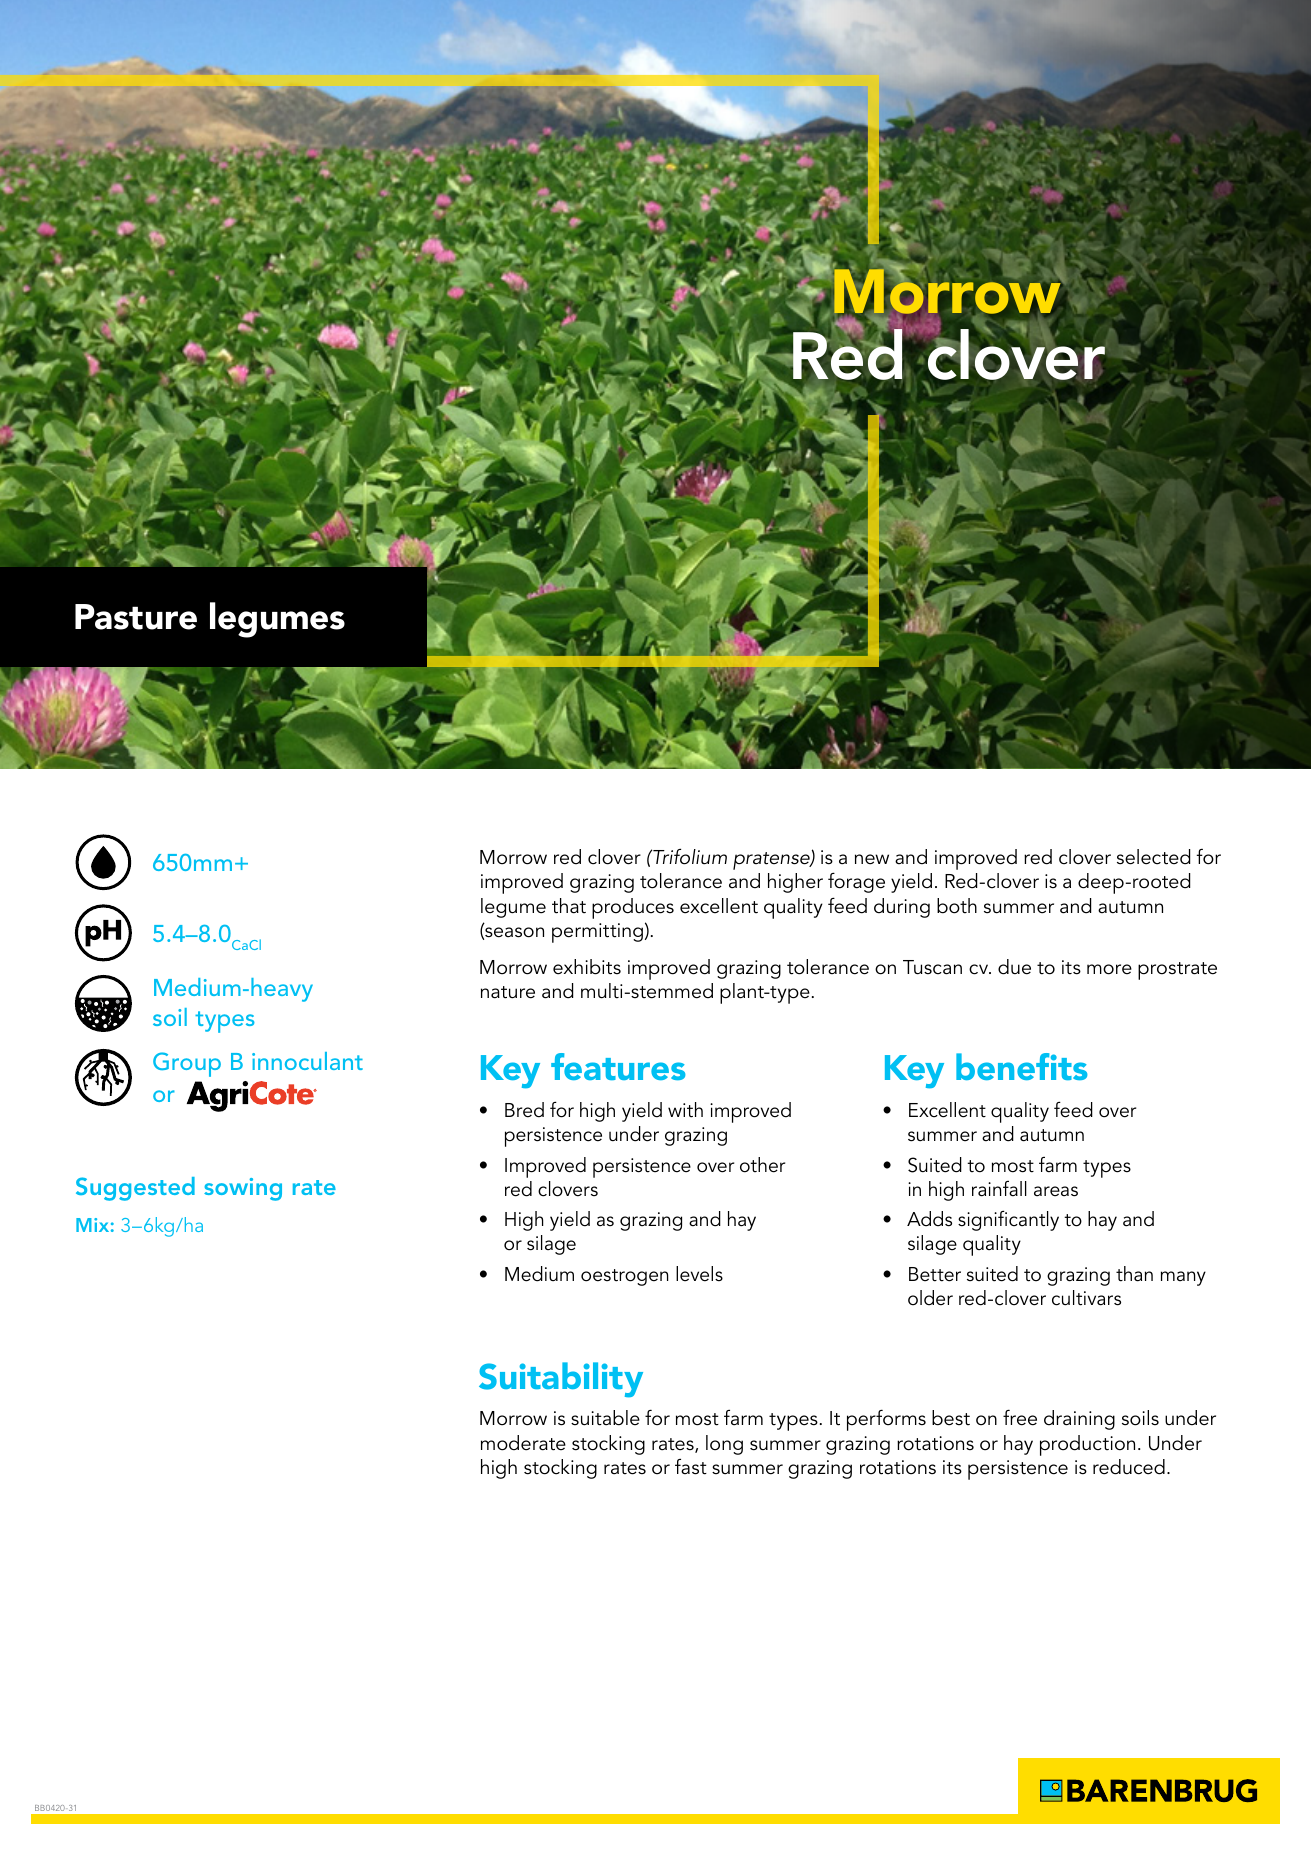 The image size is (1311, 1855). Describe the element at coordinates (689, 856) in the screenshot. I see `Trifolium` at that location.
